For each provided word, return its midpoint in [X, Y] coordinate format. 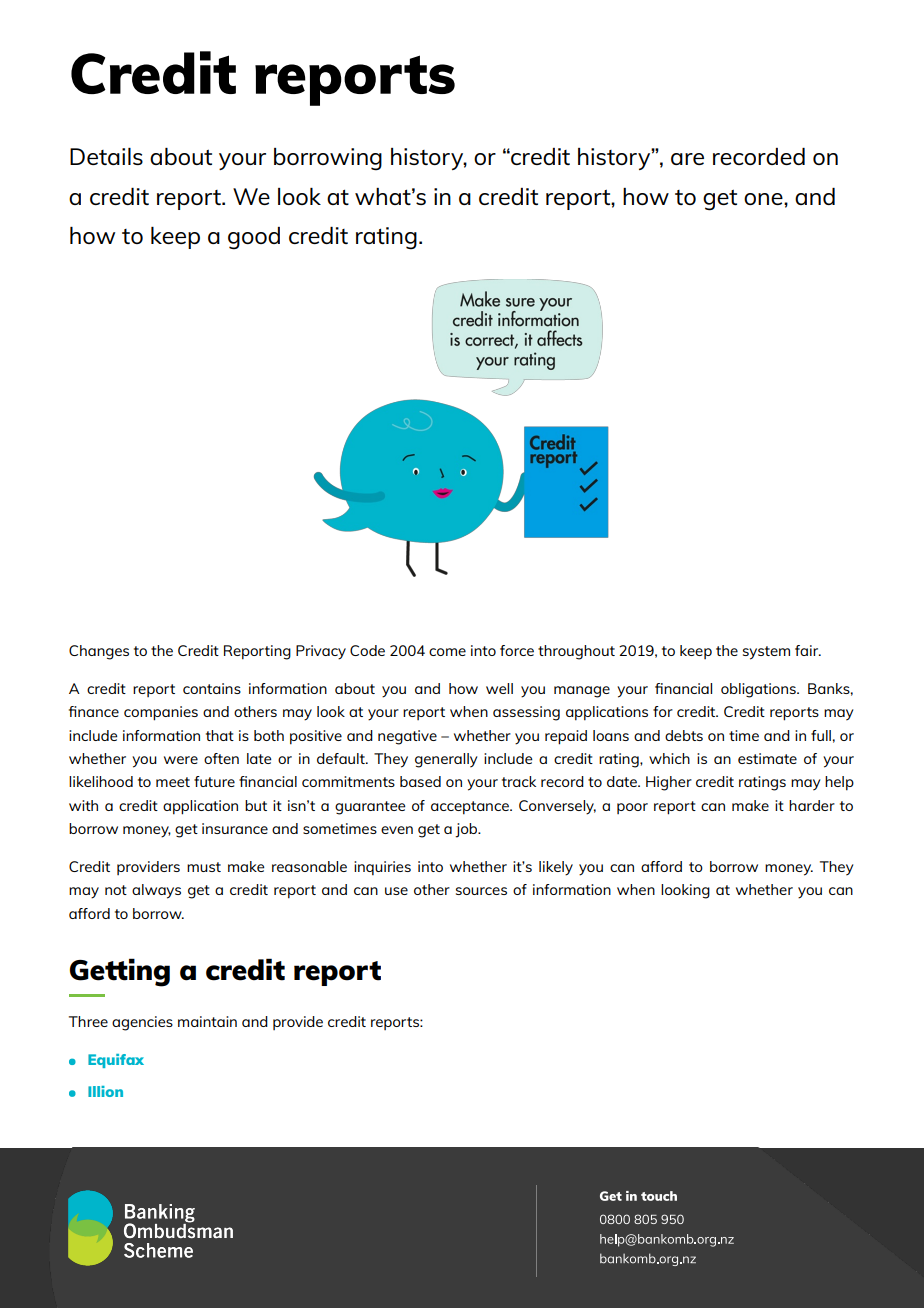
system [766, 653]
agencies [142, 1023]
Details [106, 156]
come [447, 652]
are [687, 159]
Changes [99, 652]
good [254, 238]
